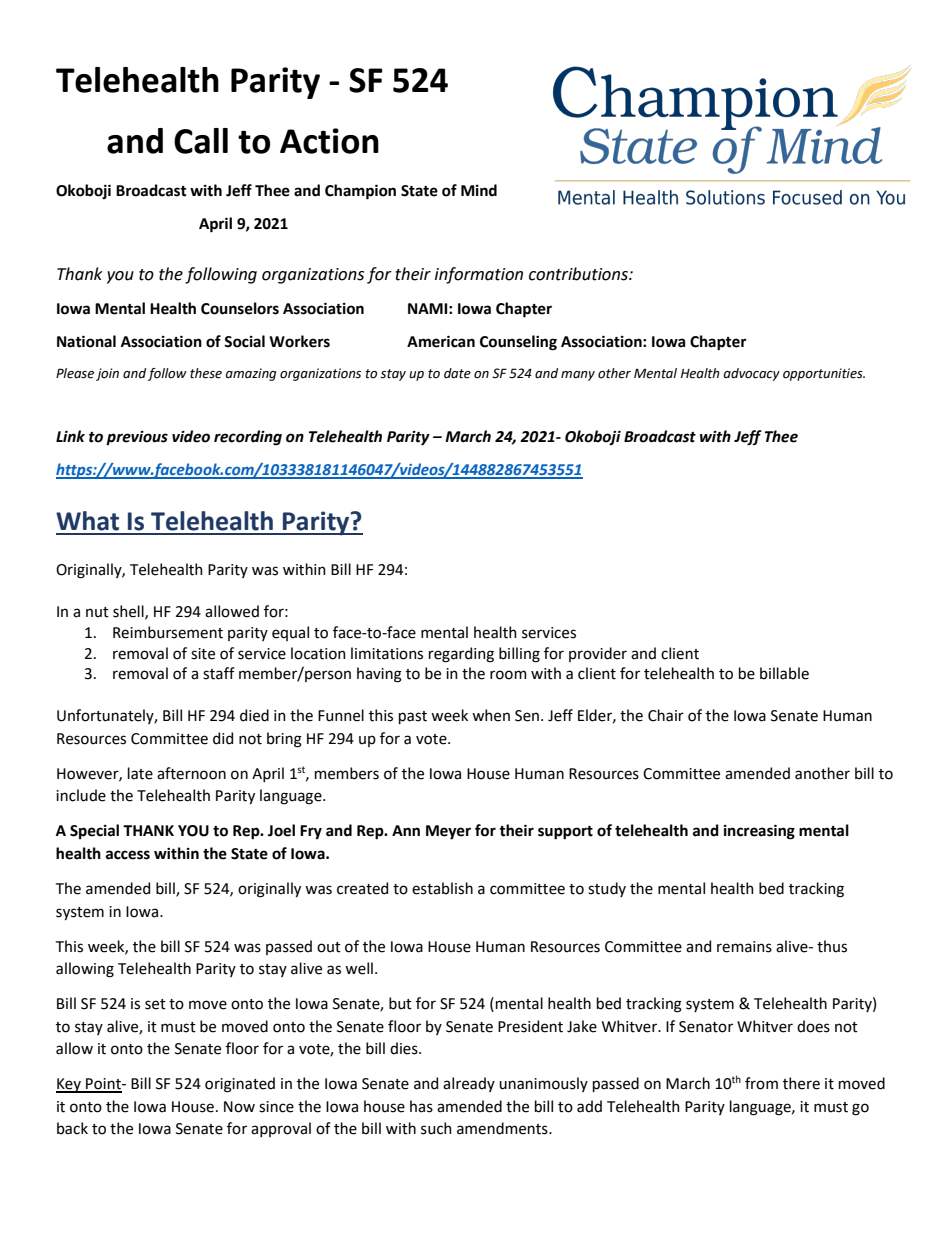 This page has height=1233, width=952. I want to click on information, so click(479, 275).
